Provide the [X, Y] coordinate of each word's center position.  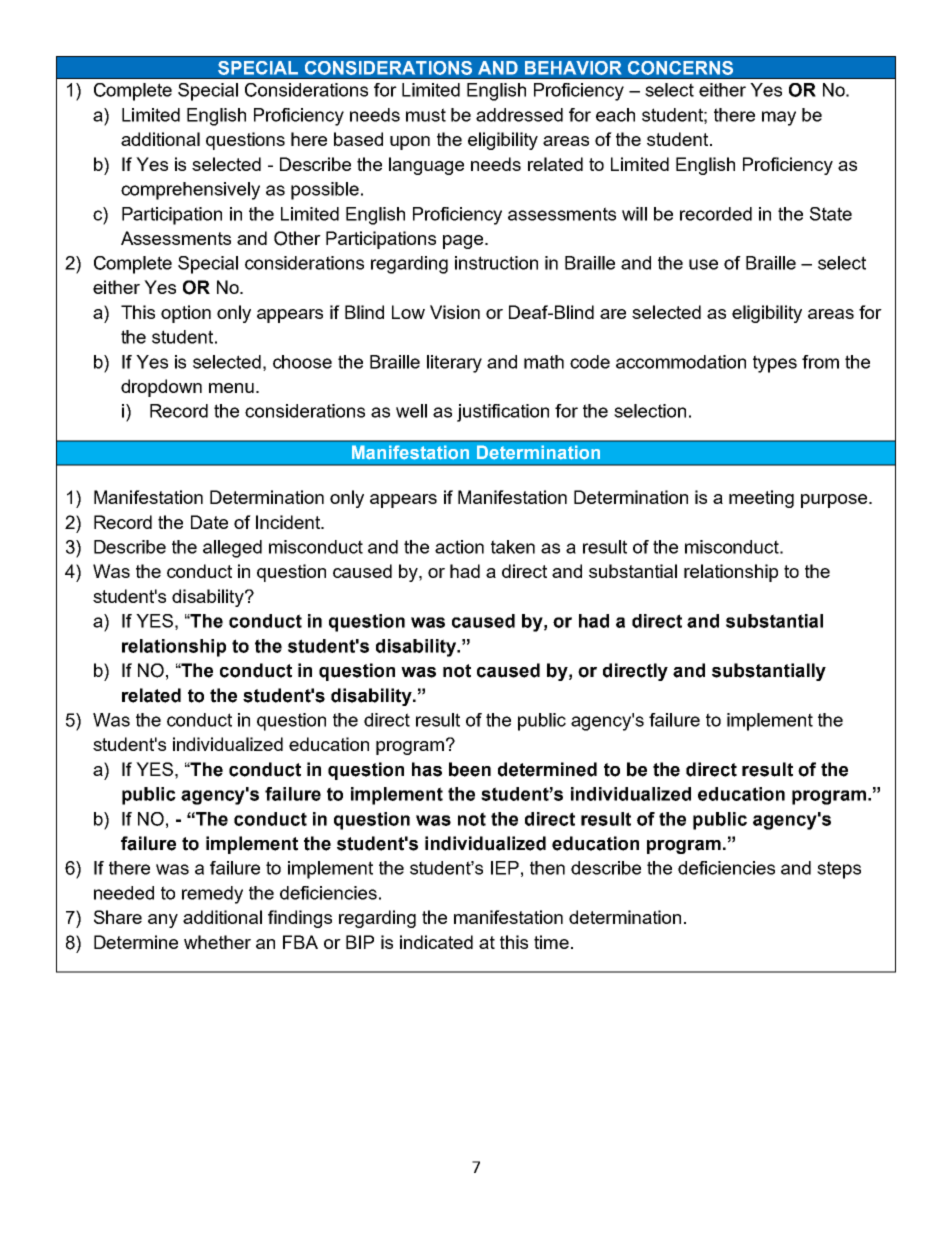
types [775, 364]
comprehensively [190, 191]
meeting [761, 499]
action [459, 547]
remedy [212, 895]
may [779, 118]
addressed [519, 115]
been [470, 769]
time [551, 942]
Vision [455, 312]
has [427, 769]
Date [209, 522]
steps [839, 870]
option [186, 314]
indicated [436, 942]
